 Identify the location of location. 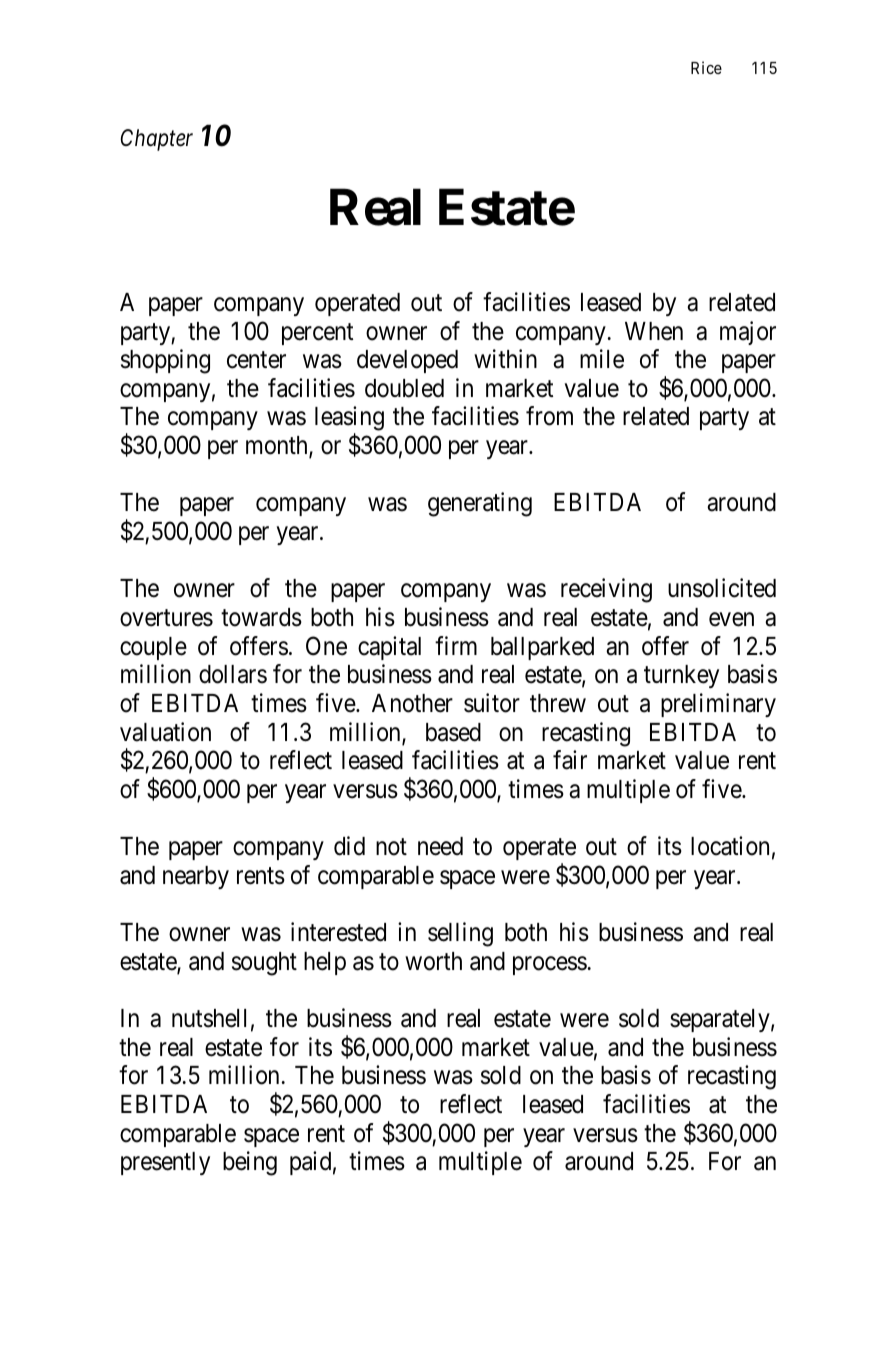
(730, 846).
